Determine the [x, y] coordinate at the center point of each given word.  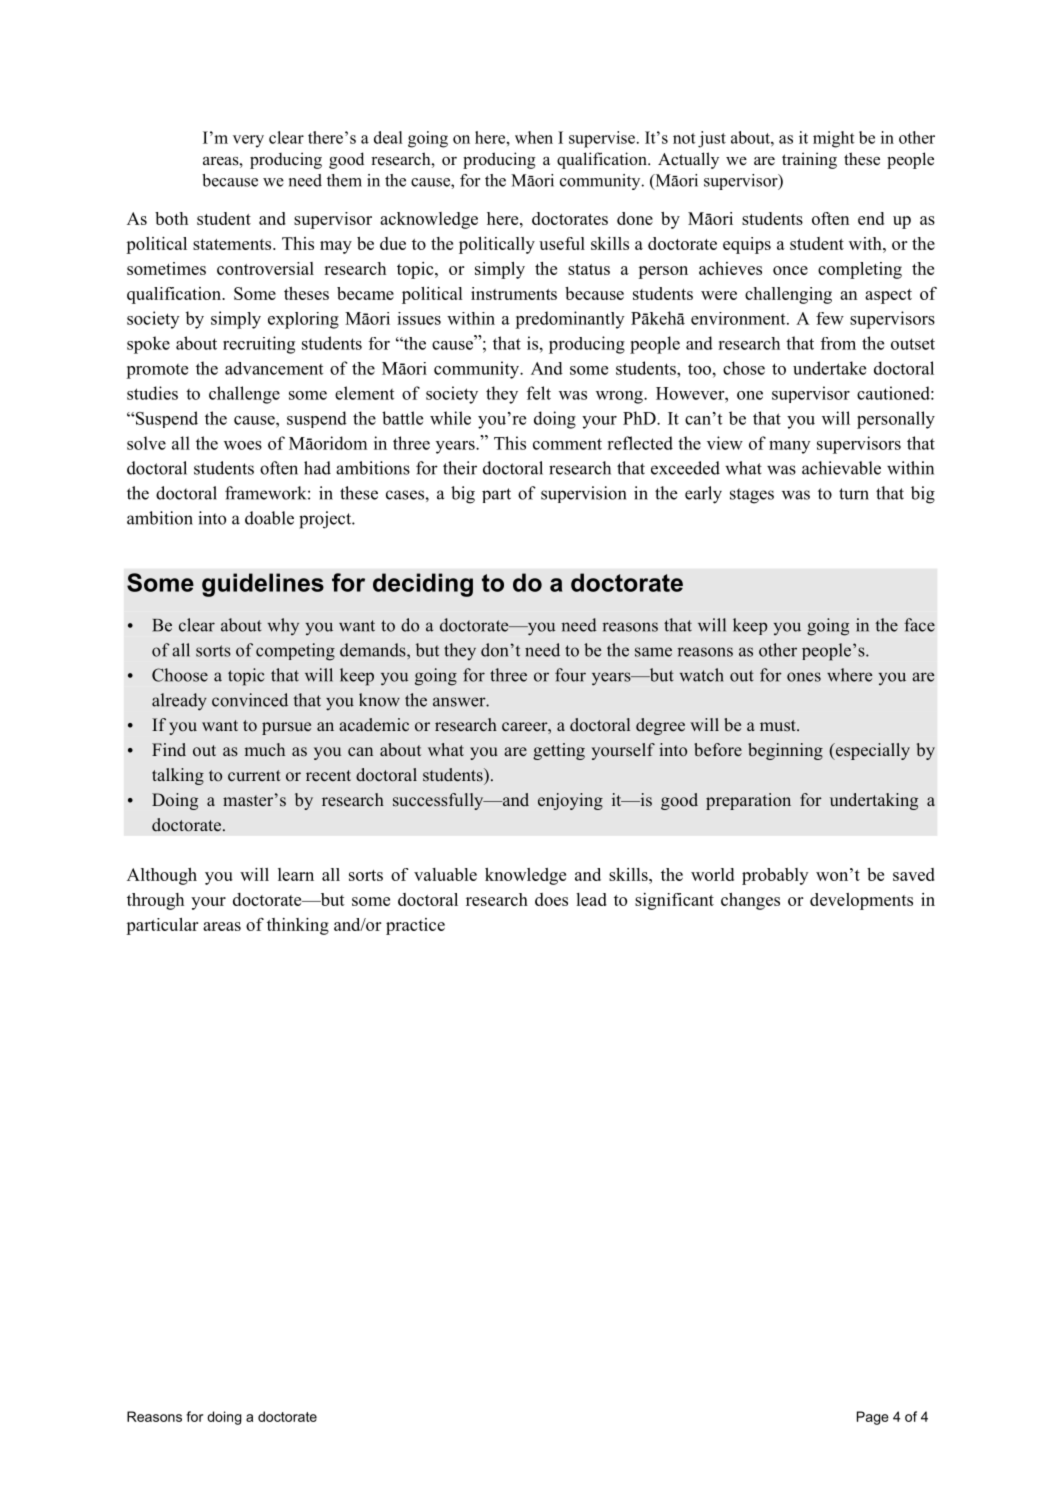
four [570, 675]
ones [804, 677]
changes [750, 901]
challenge [244, 395]
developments [861, 901]
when [534, 137]
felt [539, 393]
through [155, 901]
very [248, 141]
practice [415, 926]
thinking [298, 926]
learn [296, 874]
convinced [250, 700]
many [790, 447]
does [551, 899]
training [809, 160]
